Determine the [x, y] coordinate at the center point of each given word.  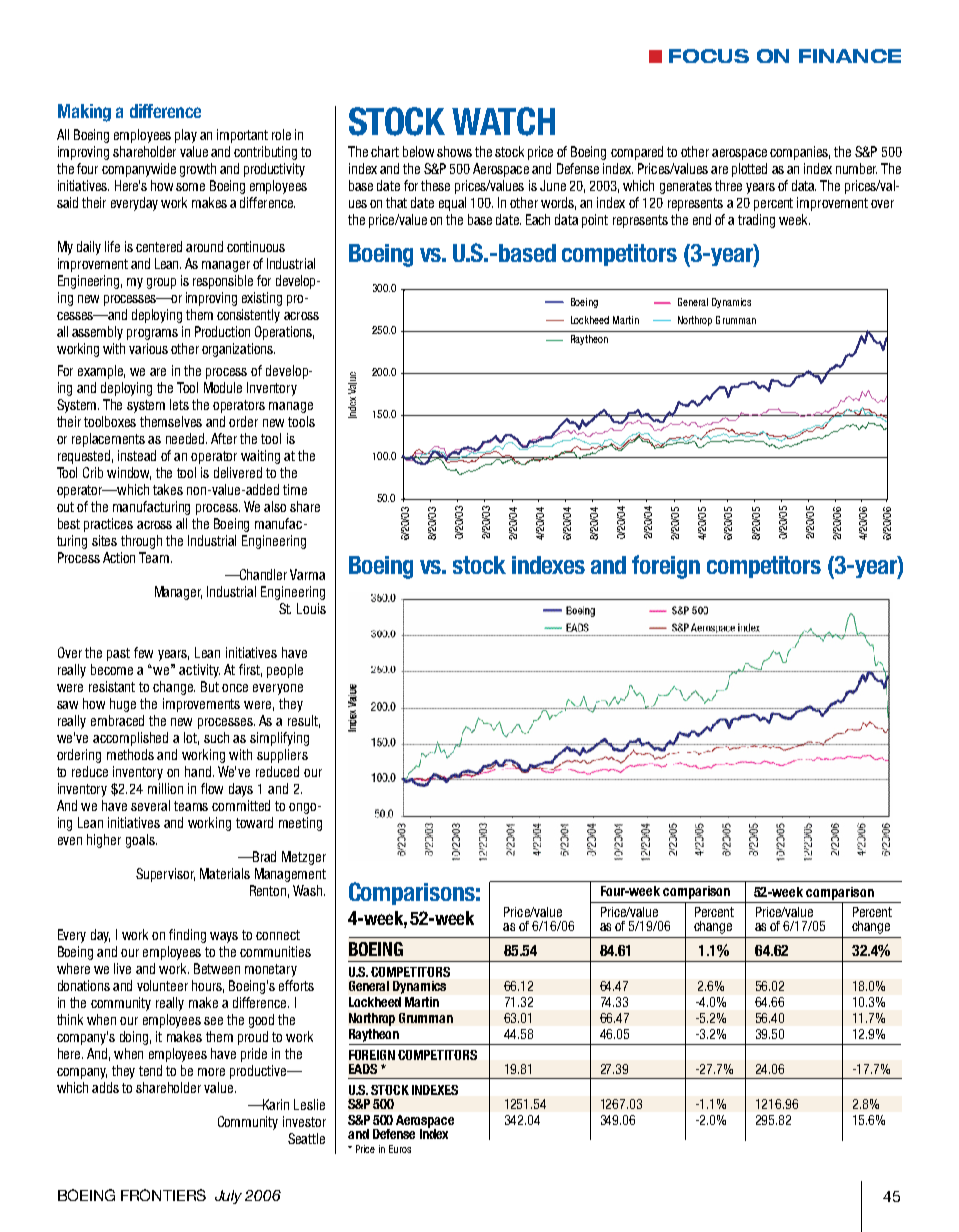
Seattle [306, 1138]
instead [137, 455]
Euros [400, 1149]
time [295, 489]
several [150, 805]
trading [756, 221]
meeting [300, 824]
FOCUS [709, 56]
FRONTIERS [163, 1195]
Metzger [304, 858]
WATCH [503, 121]
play [186, 136]
